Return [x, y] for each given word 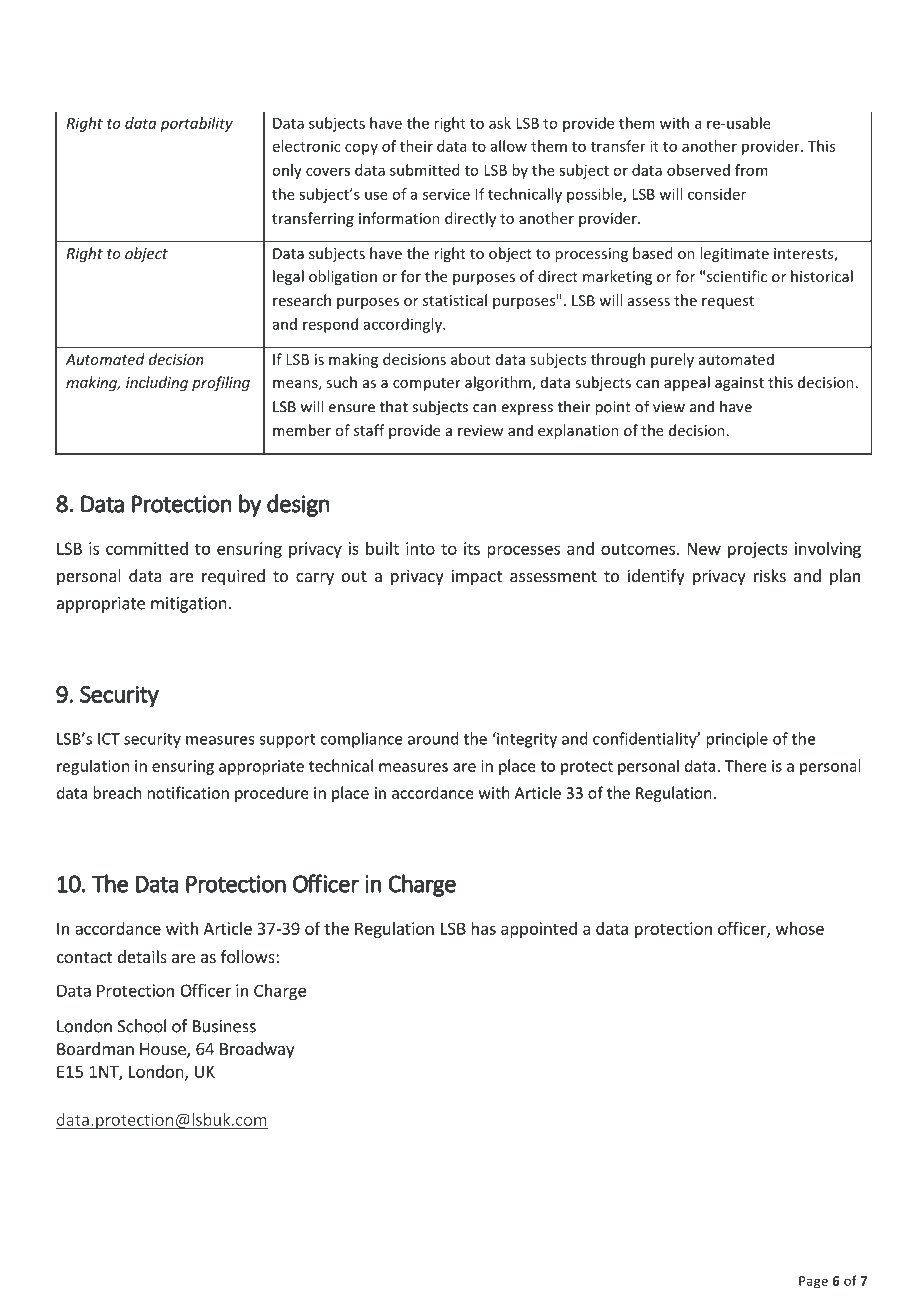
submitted [424, 170]
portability [196, 124]
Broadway [257, 1050]
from [751, 170]
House [164, 1050]
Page [813, 1282]
